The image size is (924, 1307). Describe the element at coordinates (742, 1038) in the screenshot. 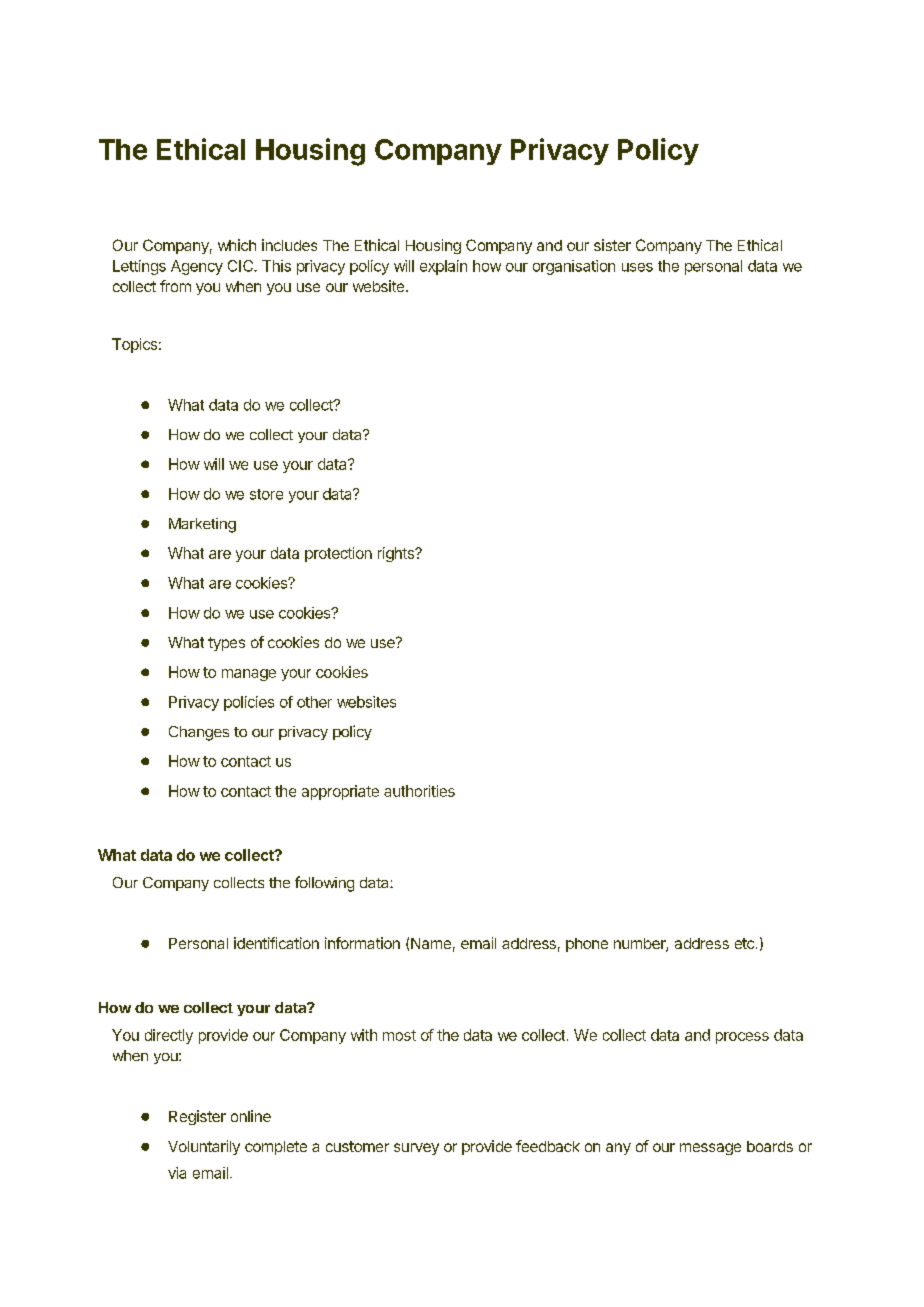

I see `process` at that location.
